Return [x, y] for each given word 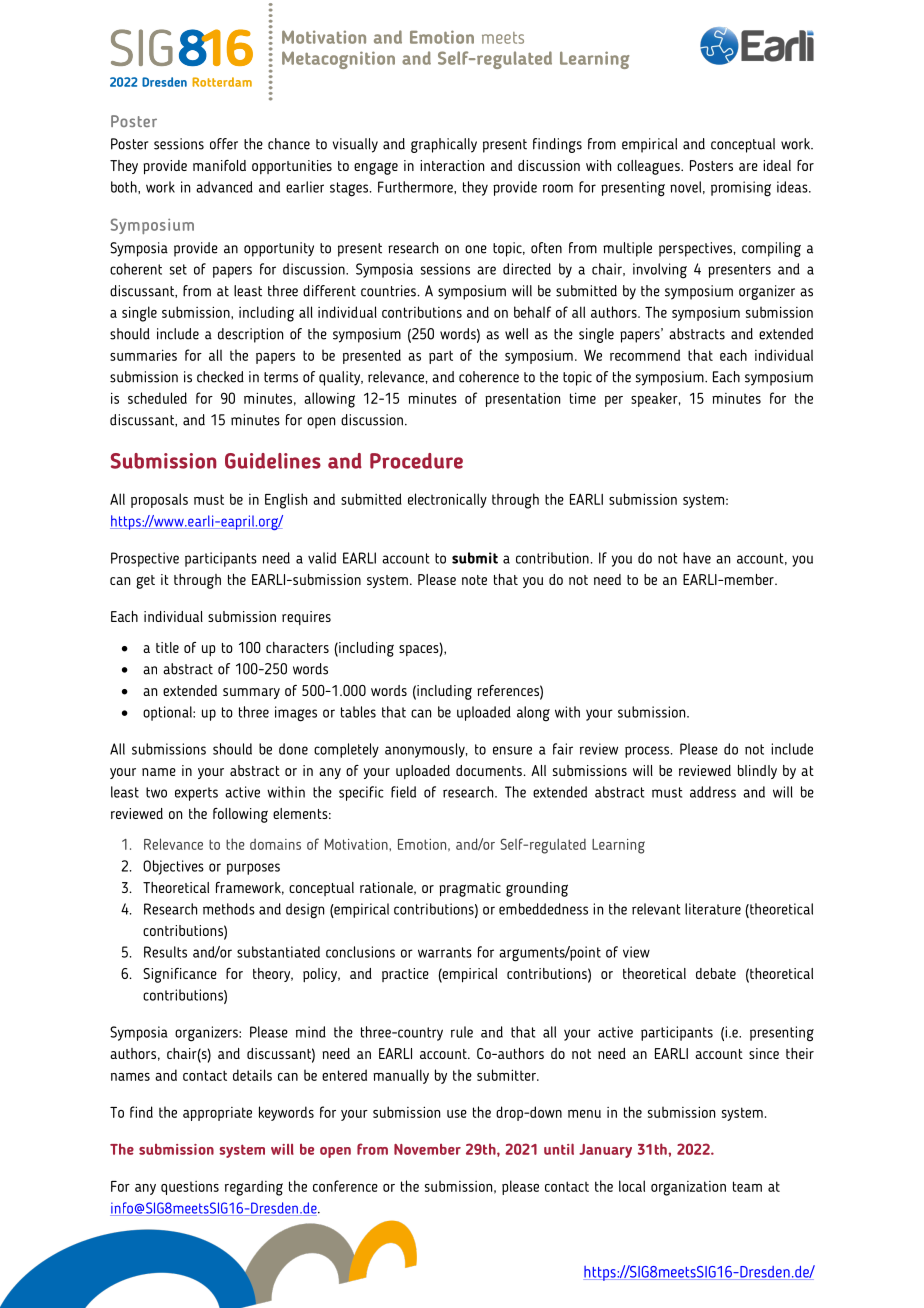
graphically [444, 145]
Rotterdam [222, 82]
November [427, 1149]
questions [190, 1188]
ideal [777, 165]
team [747, 1186]
